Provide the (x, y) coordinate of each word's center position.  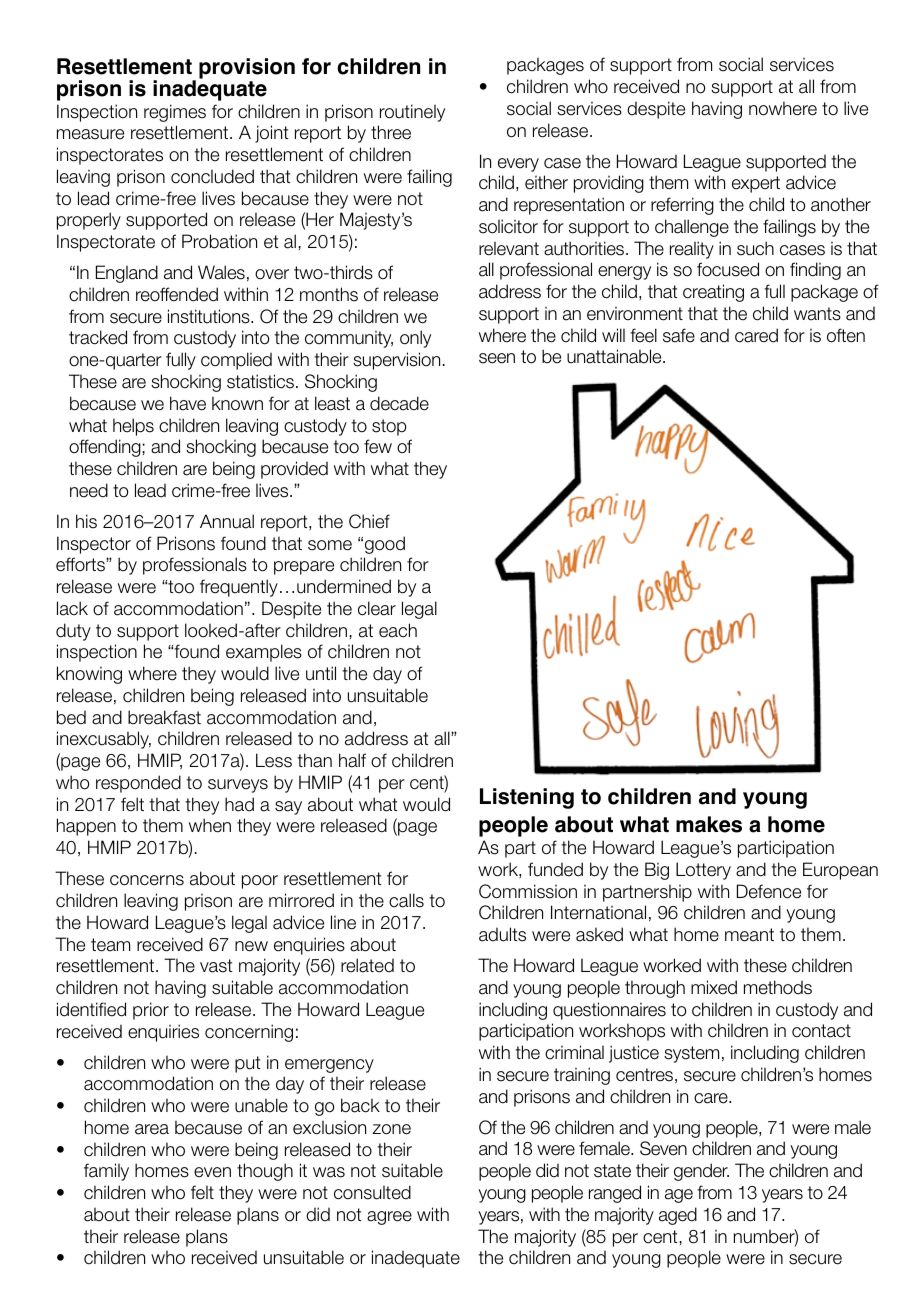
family (106, 1172)
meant (749, 935)
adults (502, 934)
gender (701, 1172)
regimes (175, 113)
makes (709, 824)
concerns (147, 880)
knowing (89, 675)
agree (389, 1218)
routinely (412, 113)
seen (497, 358)
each (398, 630)
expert (756, 184)
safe (679, 335)
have (188, 403)
